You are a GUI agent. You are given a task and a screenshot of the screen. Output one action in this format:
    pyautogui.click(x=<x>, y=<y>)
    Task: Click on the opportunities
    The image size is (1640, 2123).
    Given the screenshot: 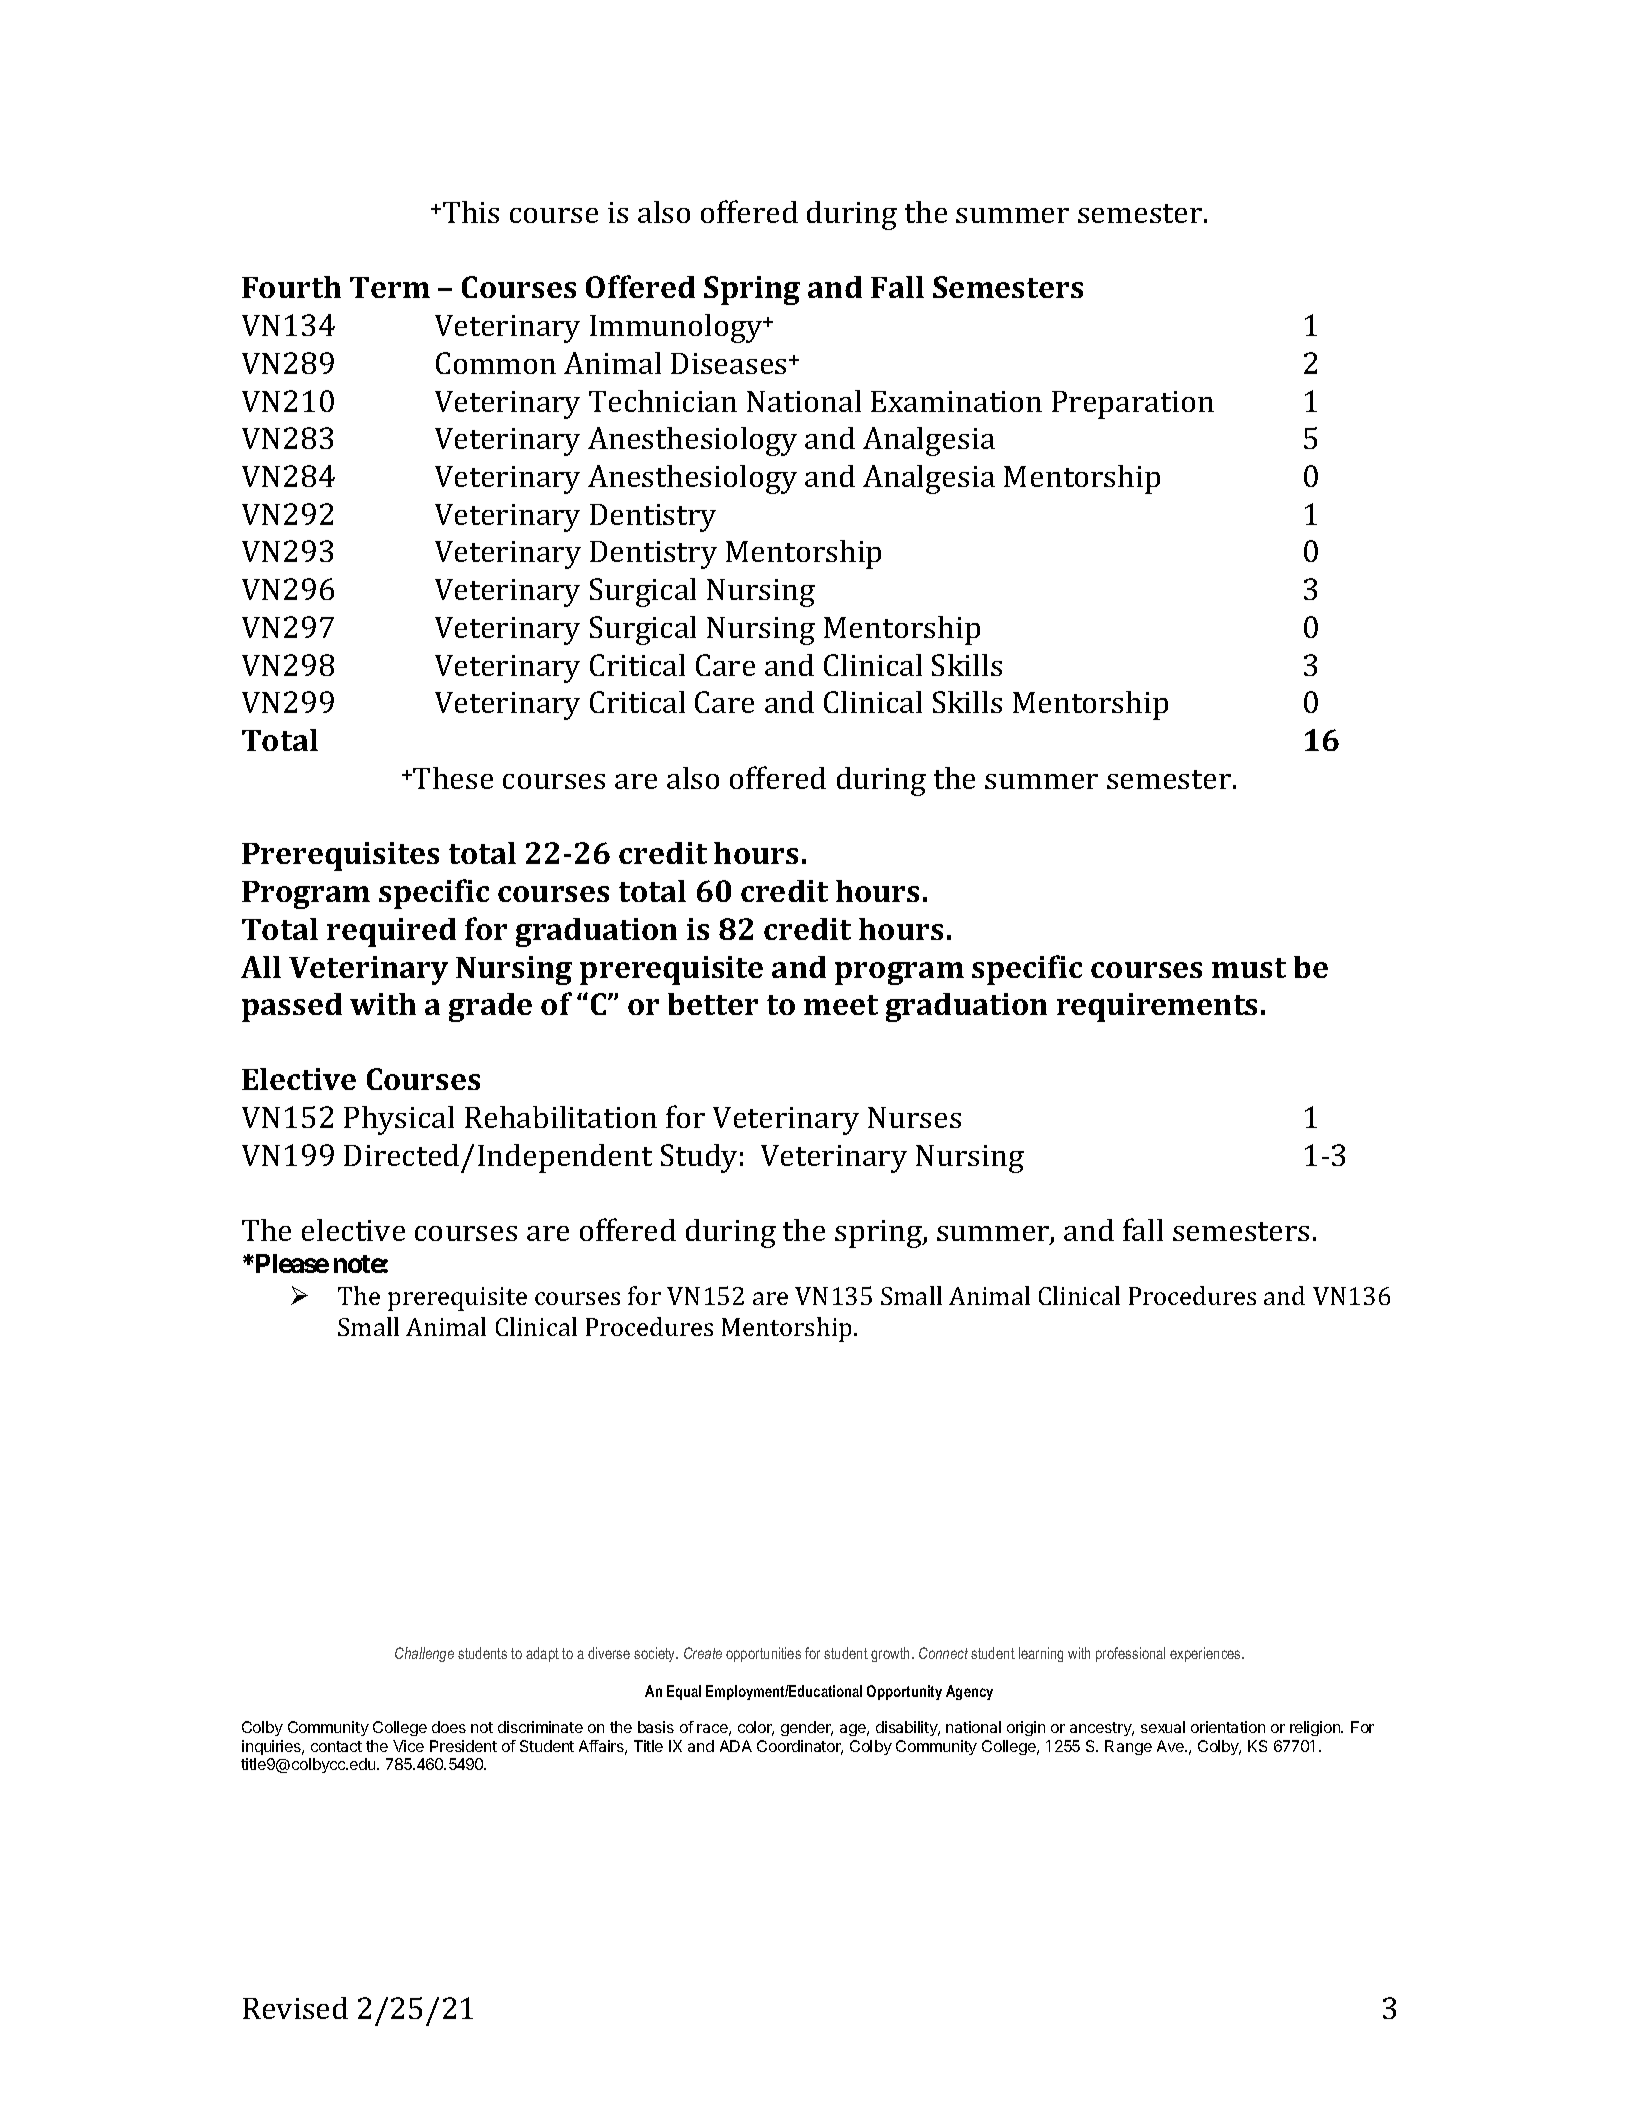 What is the action you would take?
    pyautogui.click(x=763, y=1654)
